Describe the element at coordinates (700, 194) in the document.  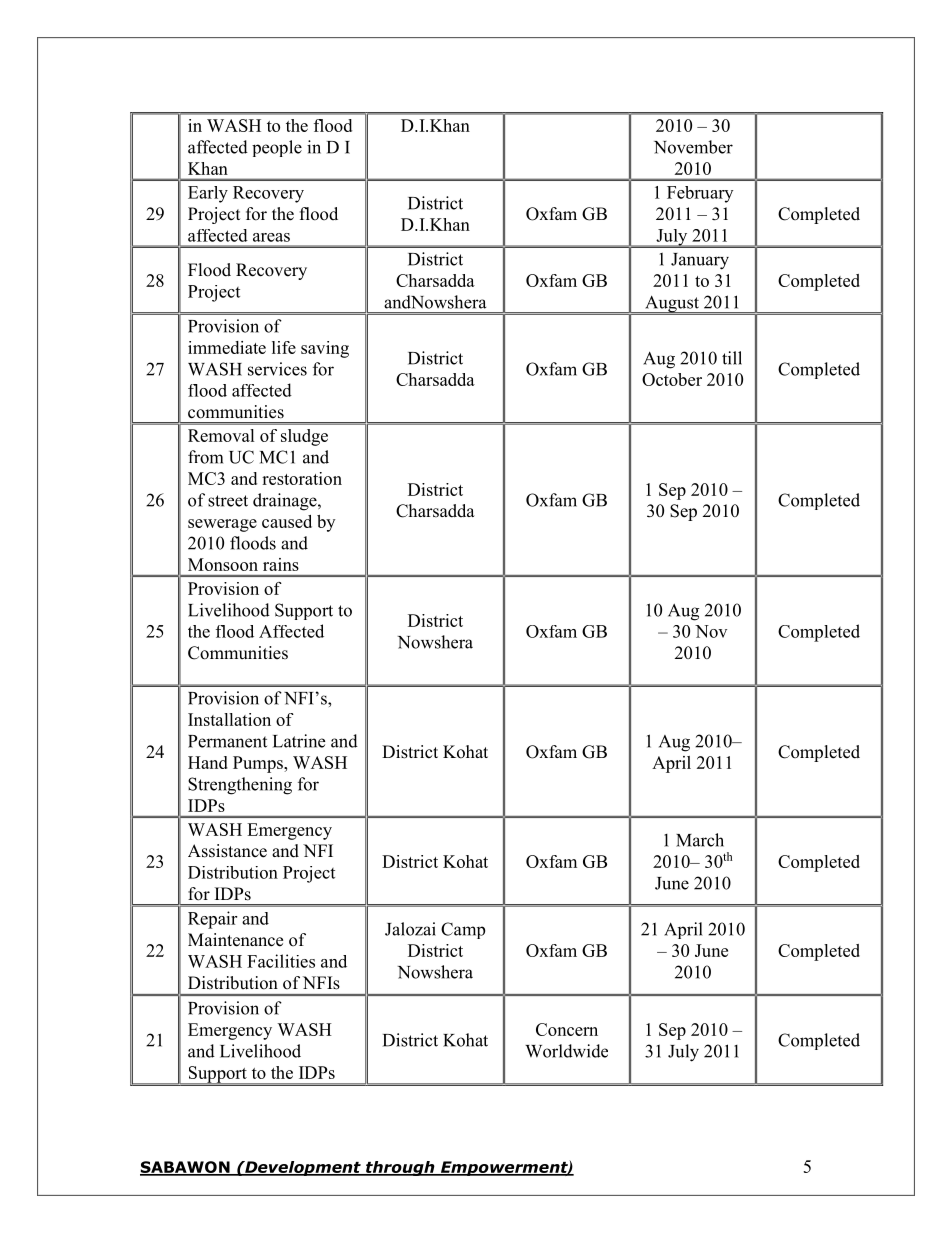
I see `February` at that location.
